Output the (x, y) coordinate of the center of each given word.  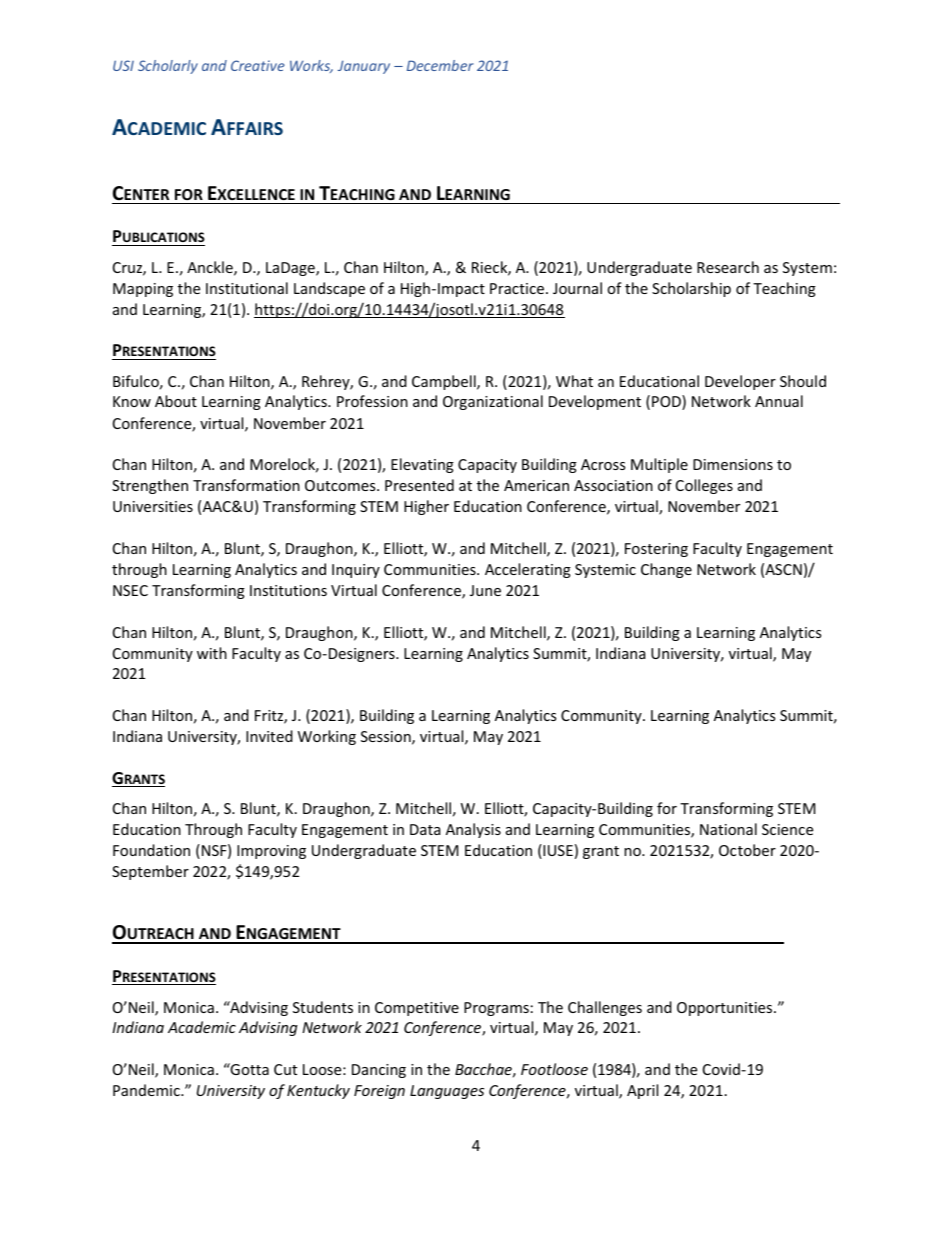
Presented (419, 485)
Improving (271, 852)
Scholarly (168, 67)
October (747, 850)
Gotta (249, 1069)
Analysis (473, 830)
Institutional (247, 288)
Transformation (246, 485)
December (440, 65)
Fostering (656, 550)
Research (728, 267)
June (485, 590)
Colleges (704, 486)
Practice (518, 288)
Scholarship (691, 289)
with (212, 653)
